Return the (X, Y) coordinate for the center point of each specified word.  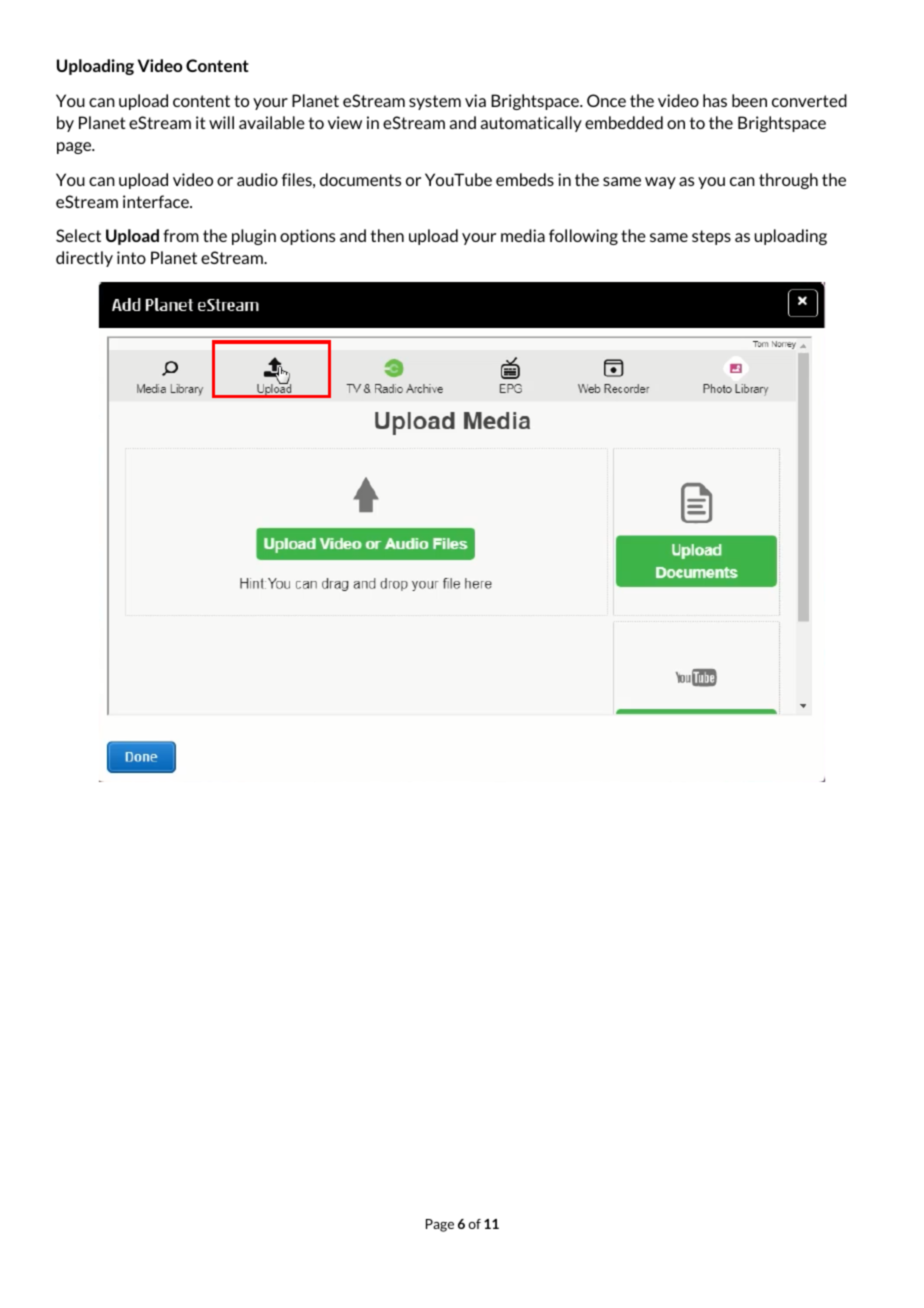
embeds (525, 179)
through (788, 181)
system (435, 102)
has (715, 100)
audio (257, 179)
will (221, 122)
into (131, 257)
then (387, 235)
